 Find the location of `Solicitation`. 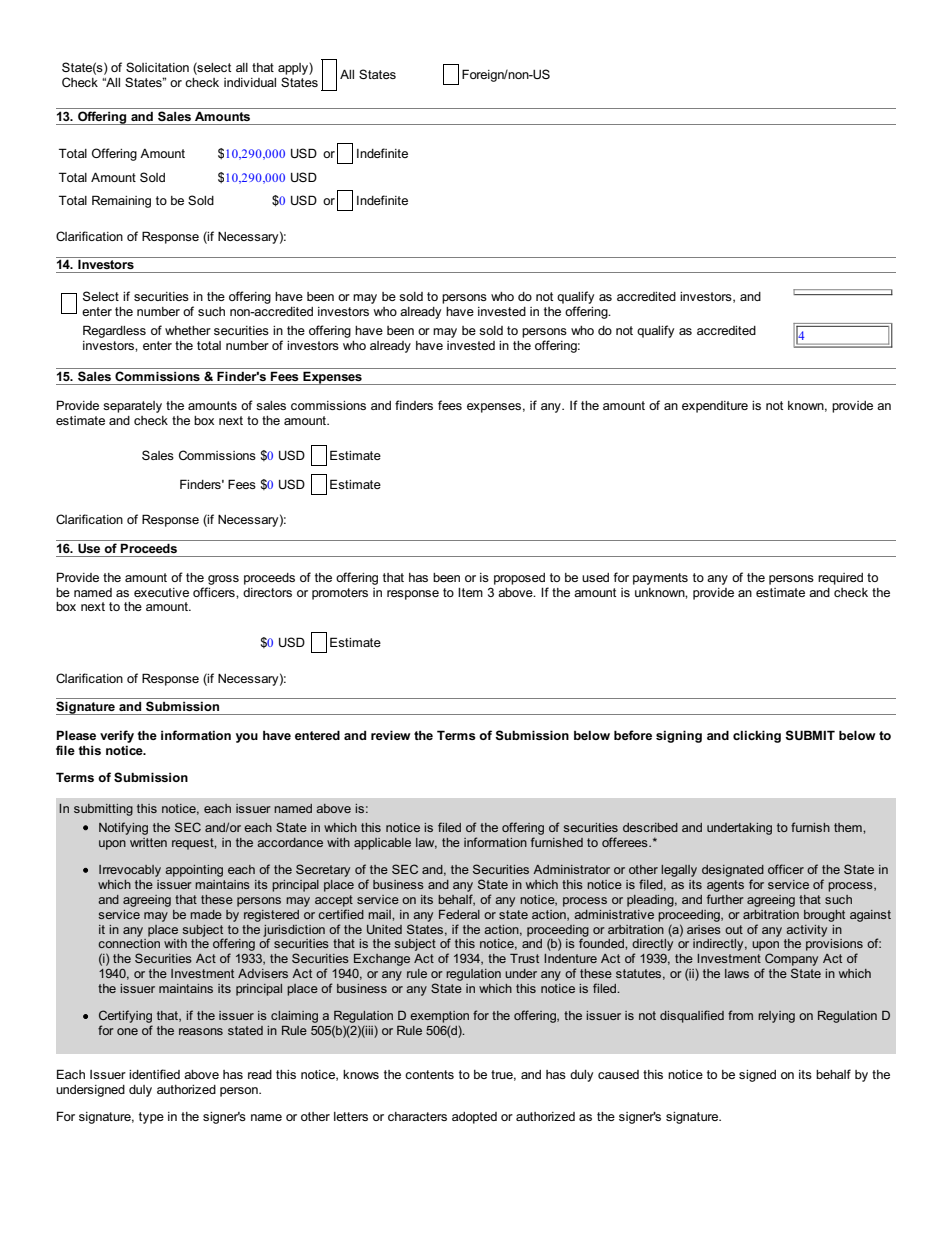

Solicitation is located at coordinates (157, 67).
